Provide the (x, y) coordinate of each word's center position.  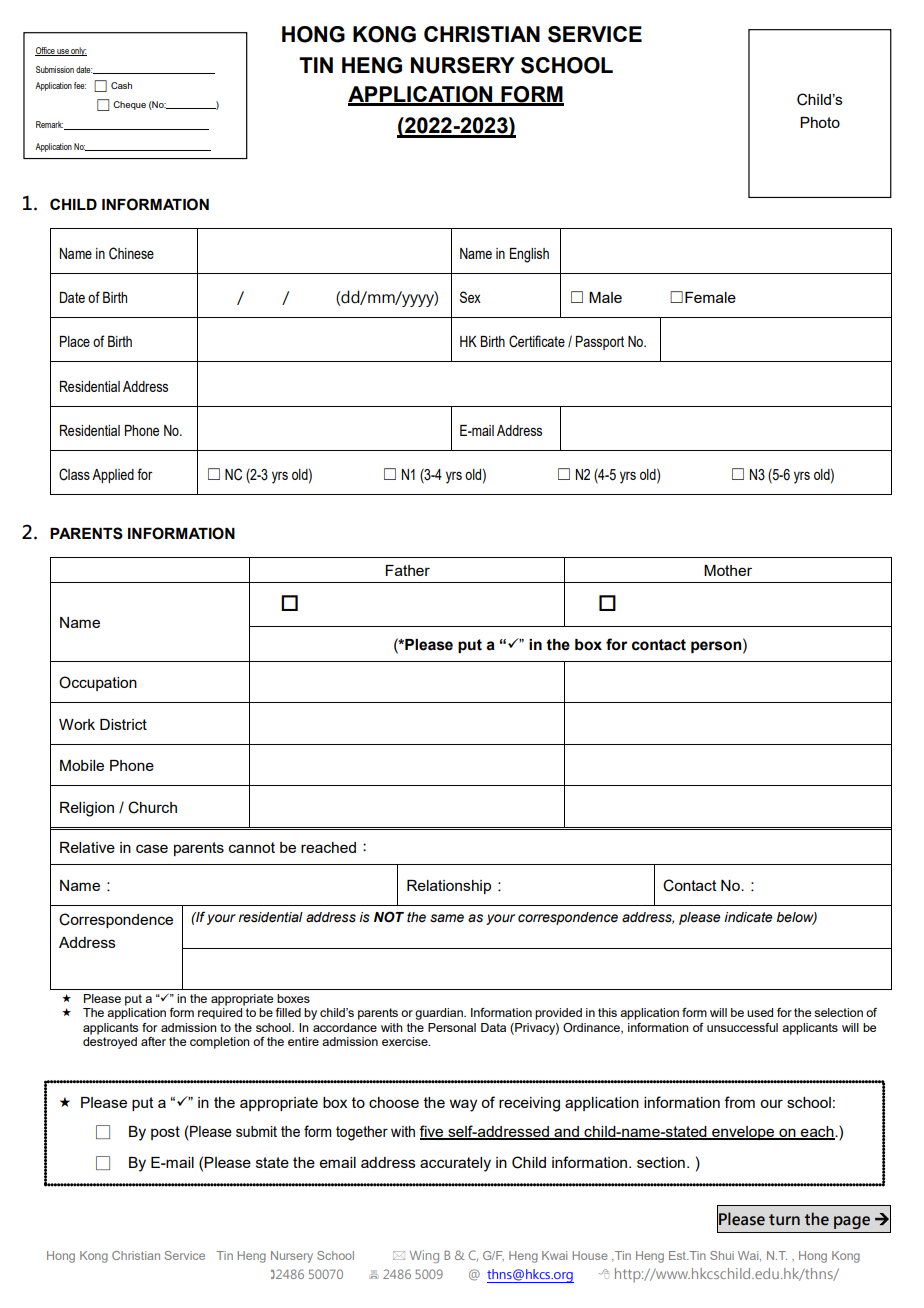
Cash (121, 85)
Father (408, 570)
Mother (728, 570)
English (529, 255)
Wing (424, 1256)
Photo (820, 122)
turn (784, 1220)
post (165, 1133)
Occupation (98, 683)
